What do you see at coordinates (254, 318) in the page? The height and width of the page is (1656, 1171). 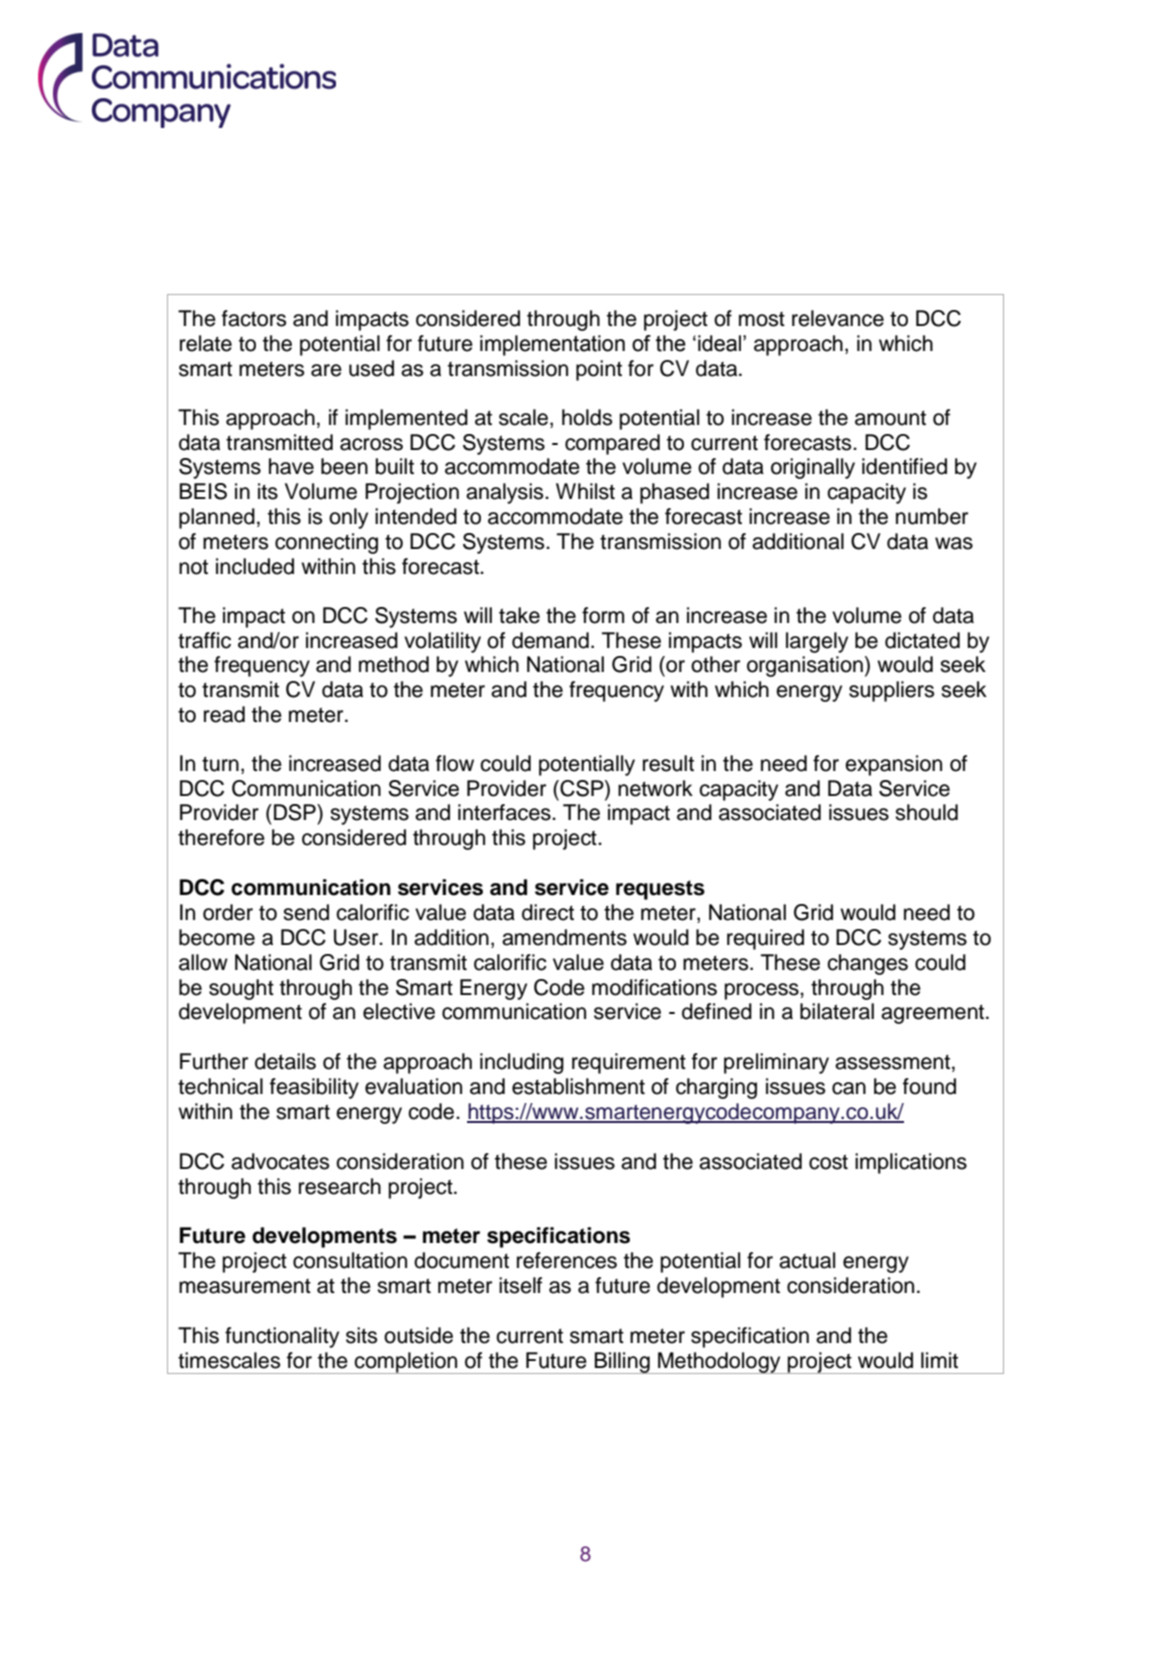 I see `factors` at bounding box center [254, 318].
